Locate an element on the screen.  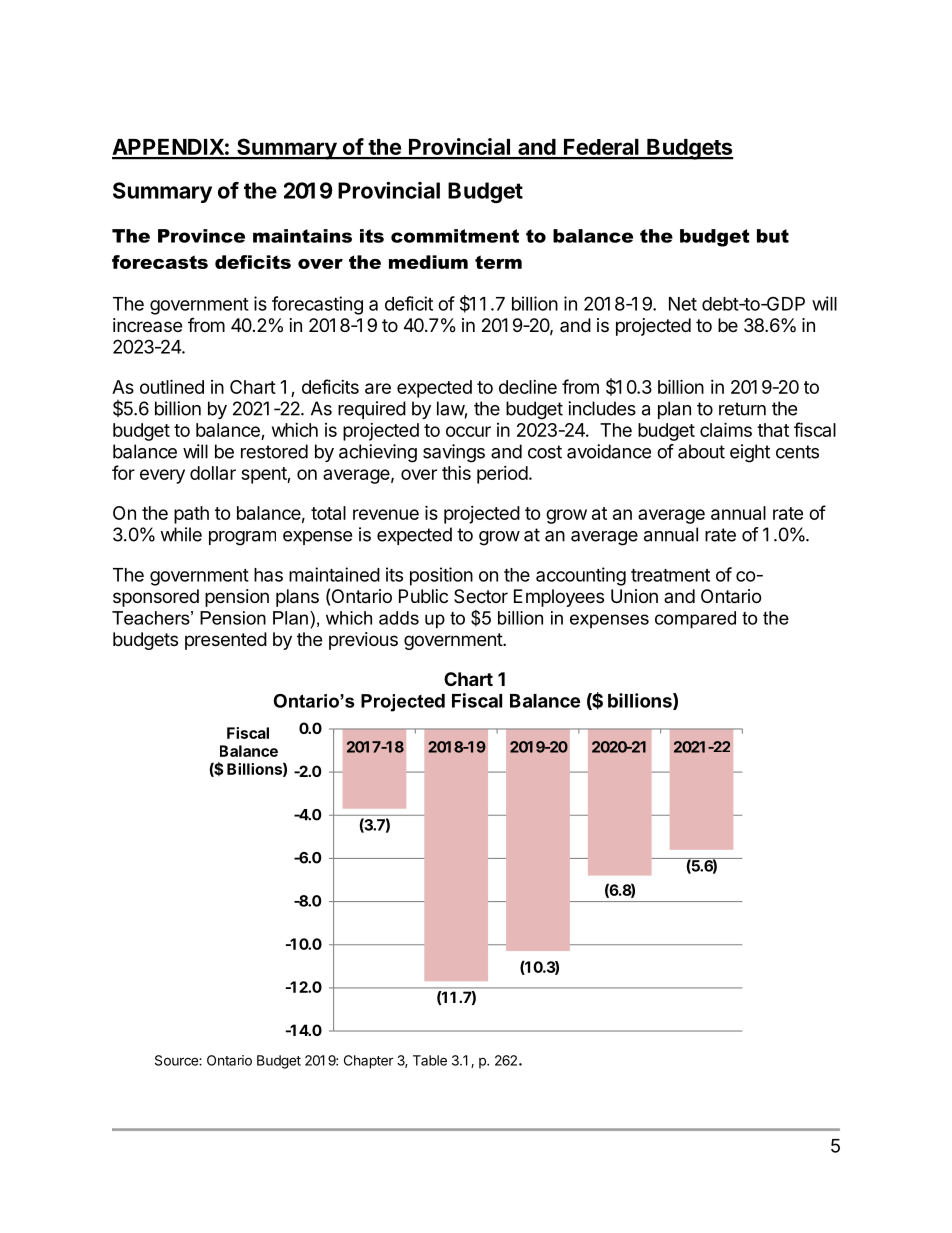
but is located at coordinates (773, 236).
